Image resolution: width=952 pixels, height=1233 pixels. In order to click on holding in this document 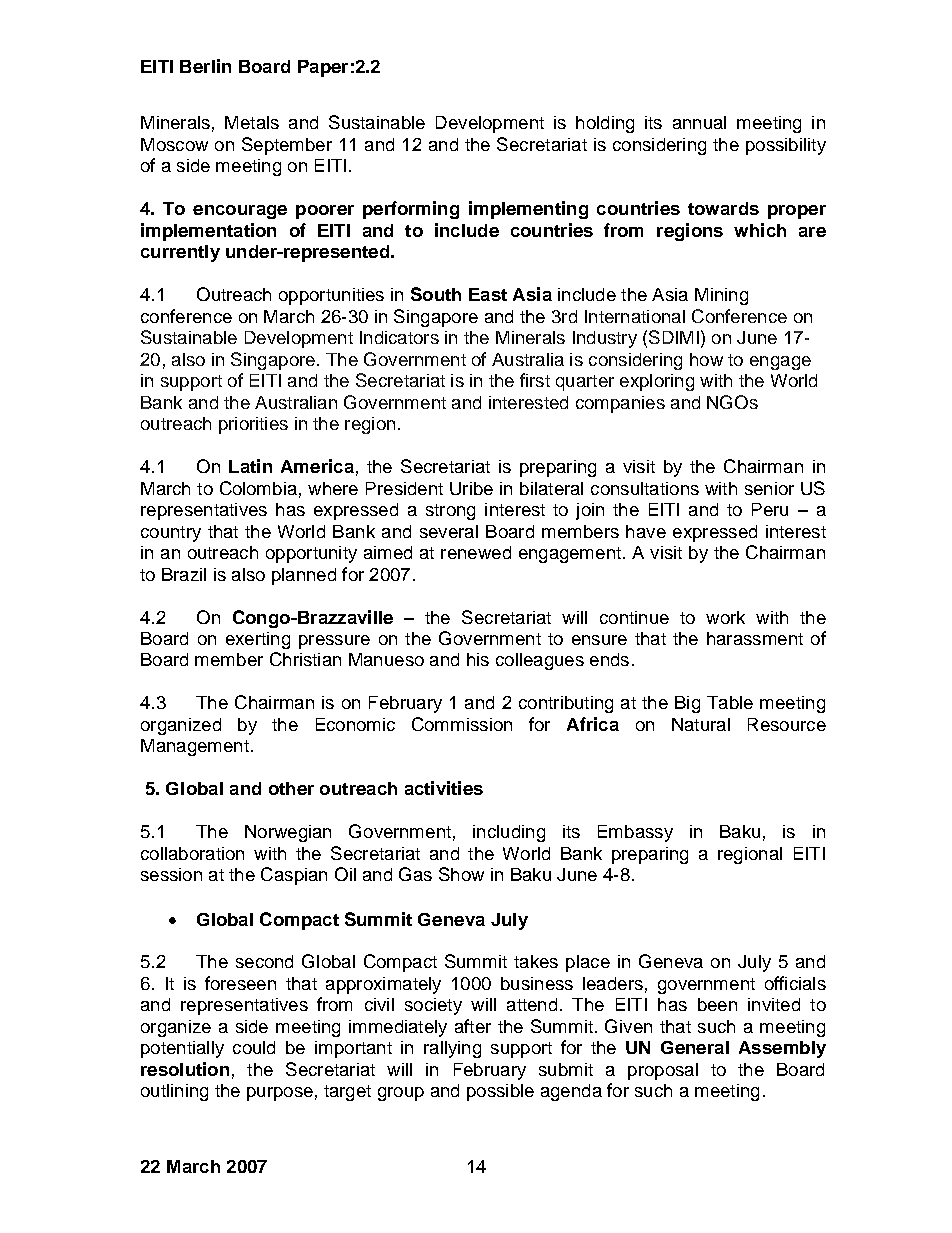, I will do `click(605, 124)`.
